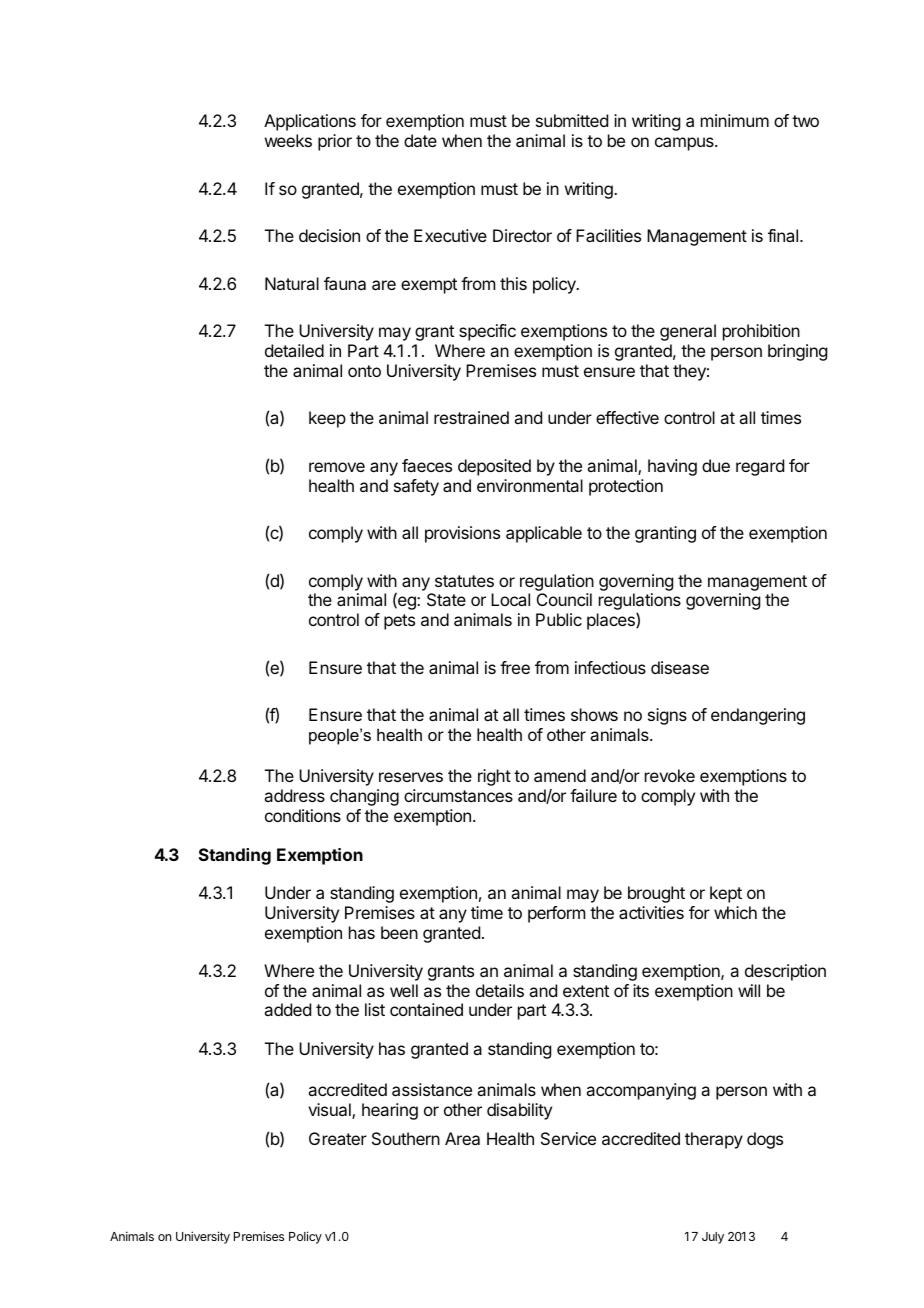 This screenshot has height=1308, width=924. Describe the element at coordinates (337, 467) in the screenshot. I see `remove` at that location.
